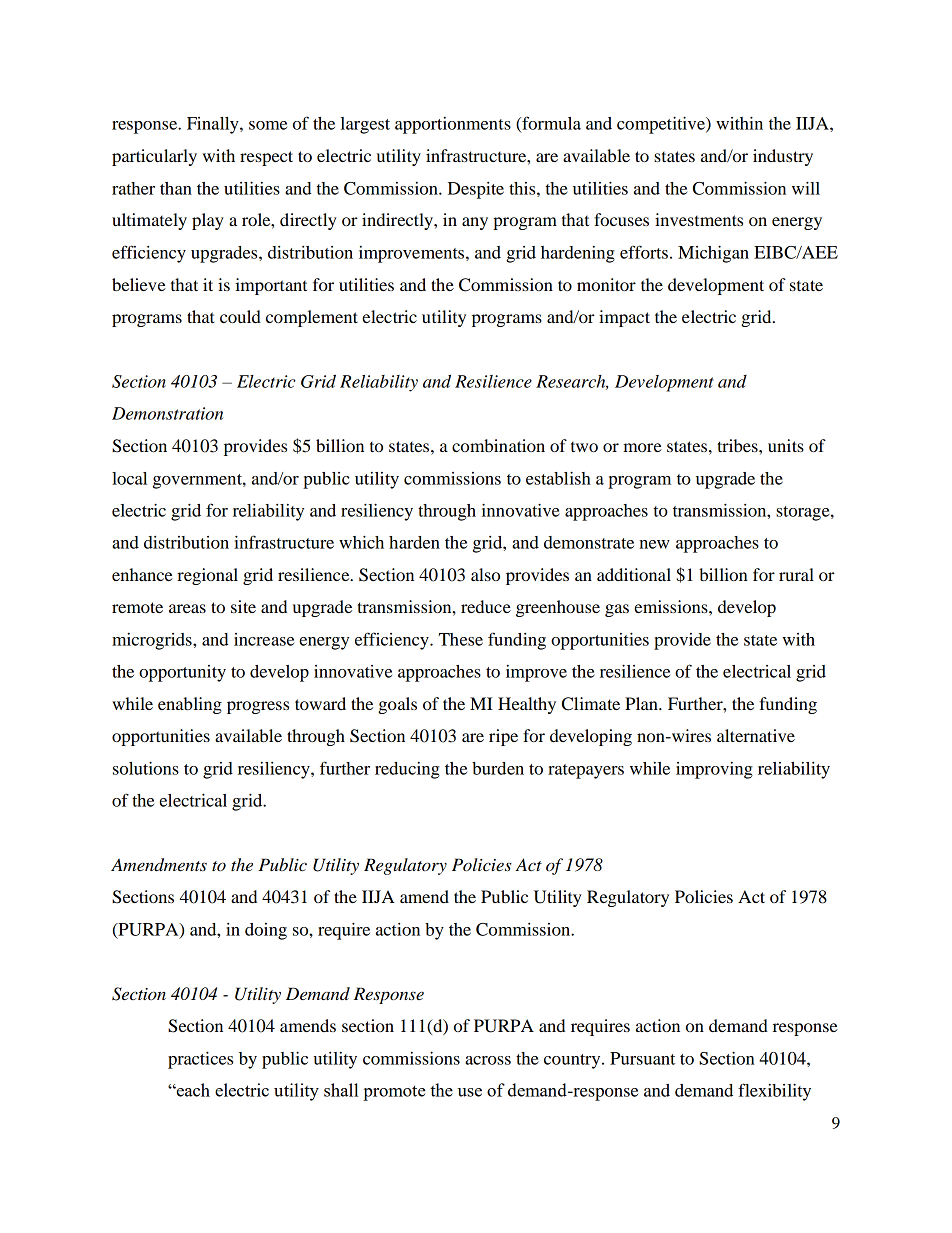 The width and height of the document is (952, 1233). I want to click on Despite, so click(476, 190).
